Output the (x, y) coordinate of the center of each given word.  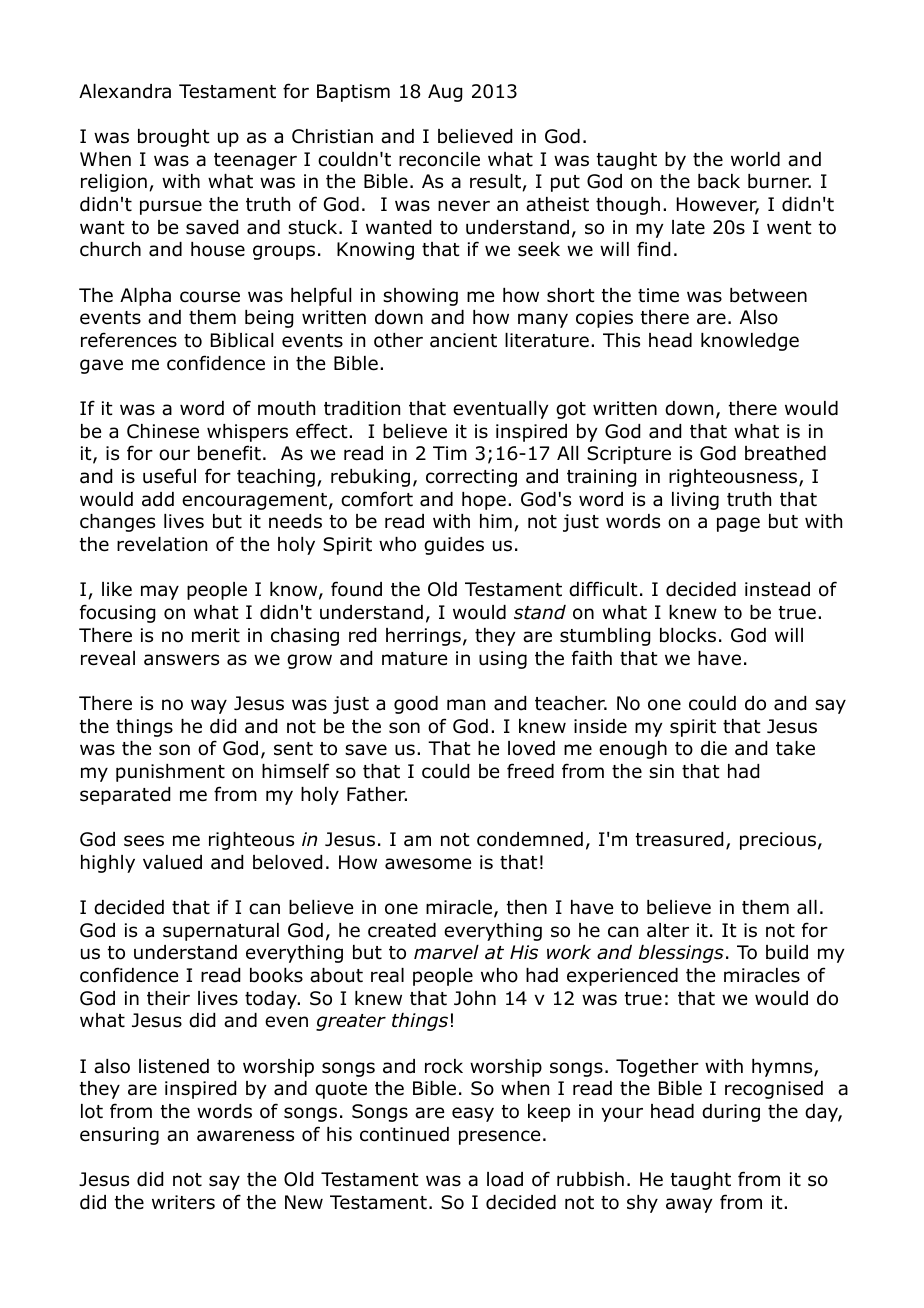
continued (404, 1134)
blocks (688, 635)
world (755, 159)
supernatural (221, 932)
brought (174, 138)
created (402, 930)
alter (668, 930)
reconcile (439, 159)
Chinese (163, 431)
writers (183, 1202)
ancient (463, 340)
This (621, 340)
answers (181, 660)
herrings (423, 637)
